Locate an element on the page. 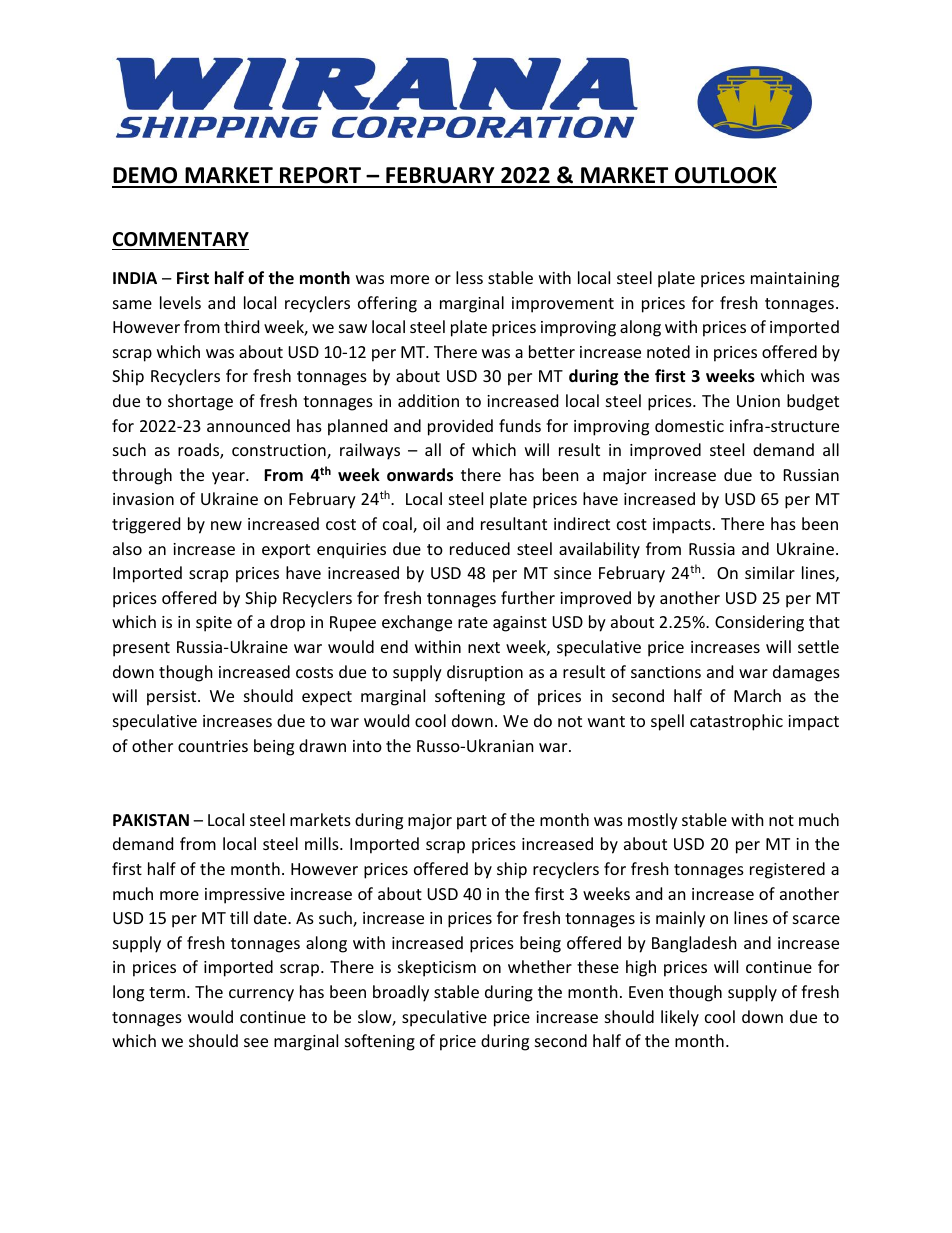 Image resolution: width=952 pixels, height=1233 pixels. broadly is located at coordinates (401, 993).
